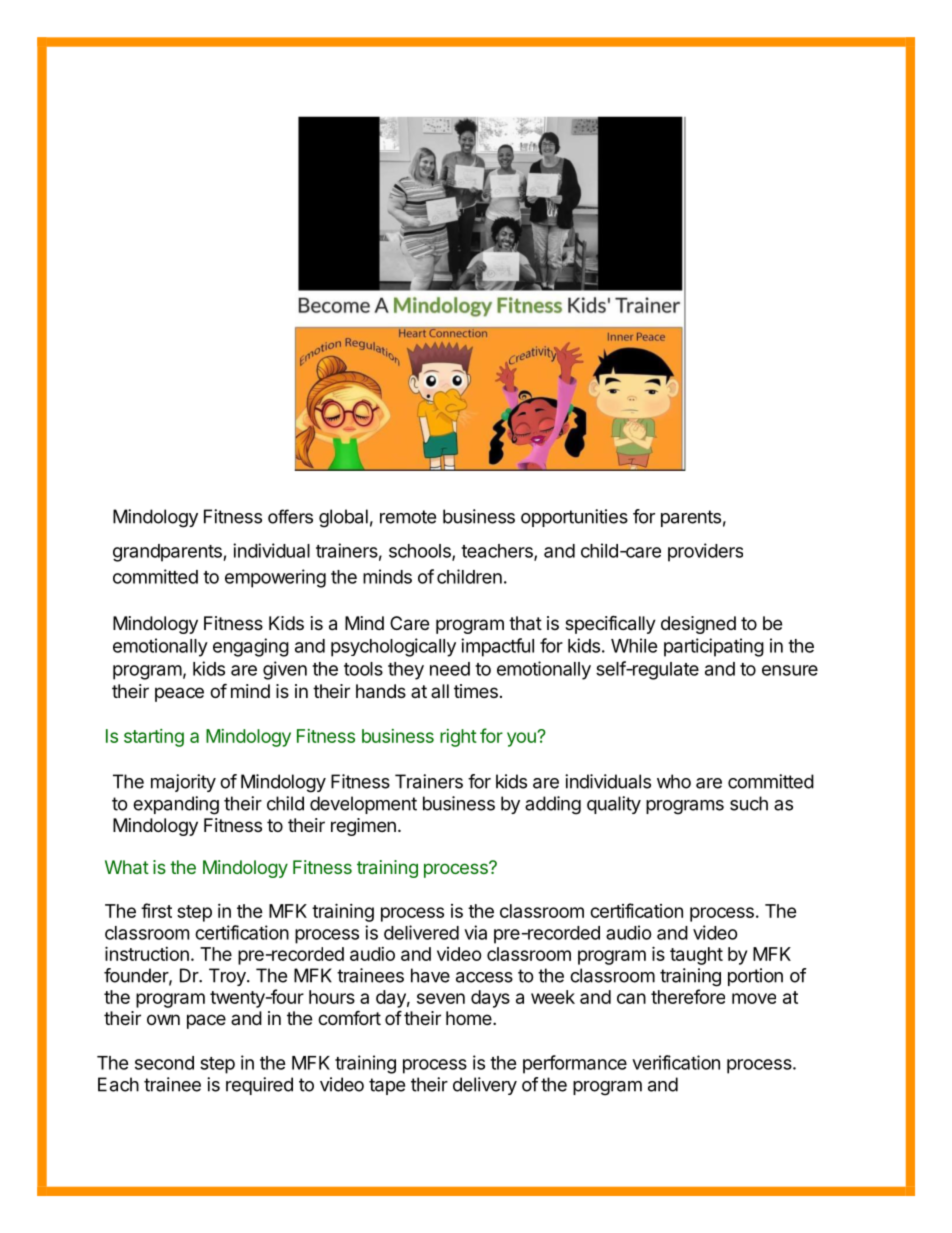 This image has width=952, height=1233. Describe the element at coordinates (705, 552) in the image. I see `providers` at that location.
